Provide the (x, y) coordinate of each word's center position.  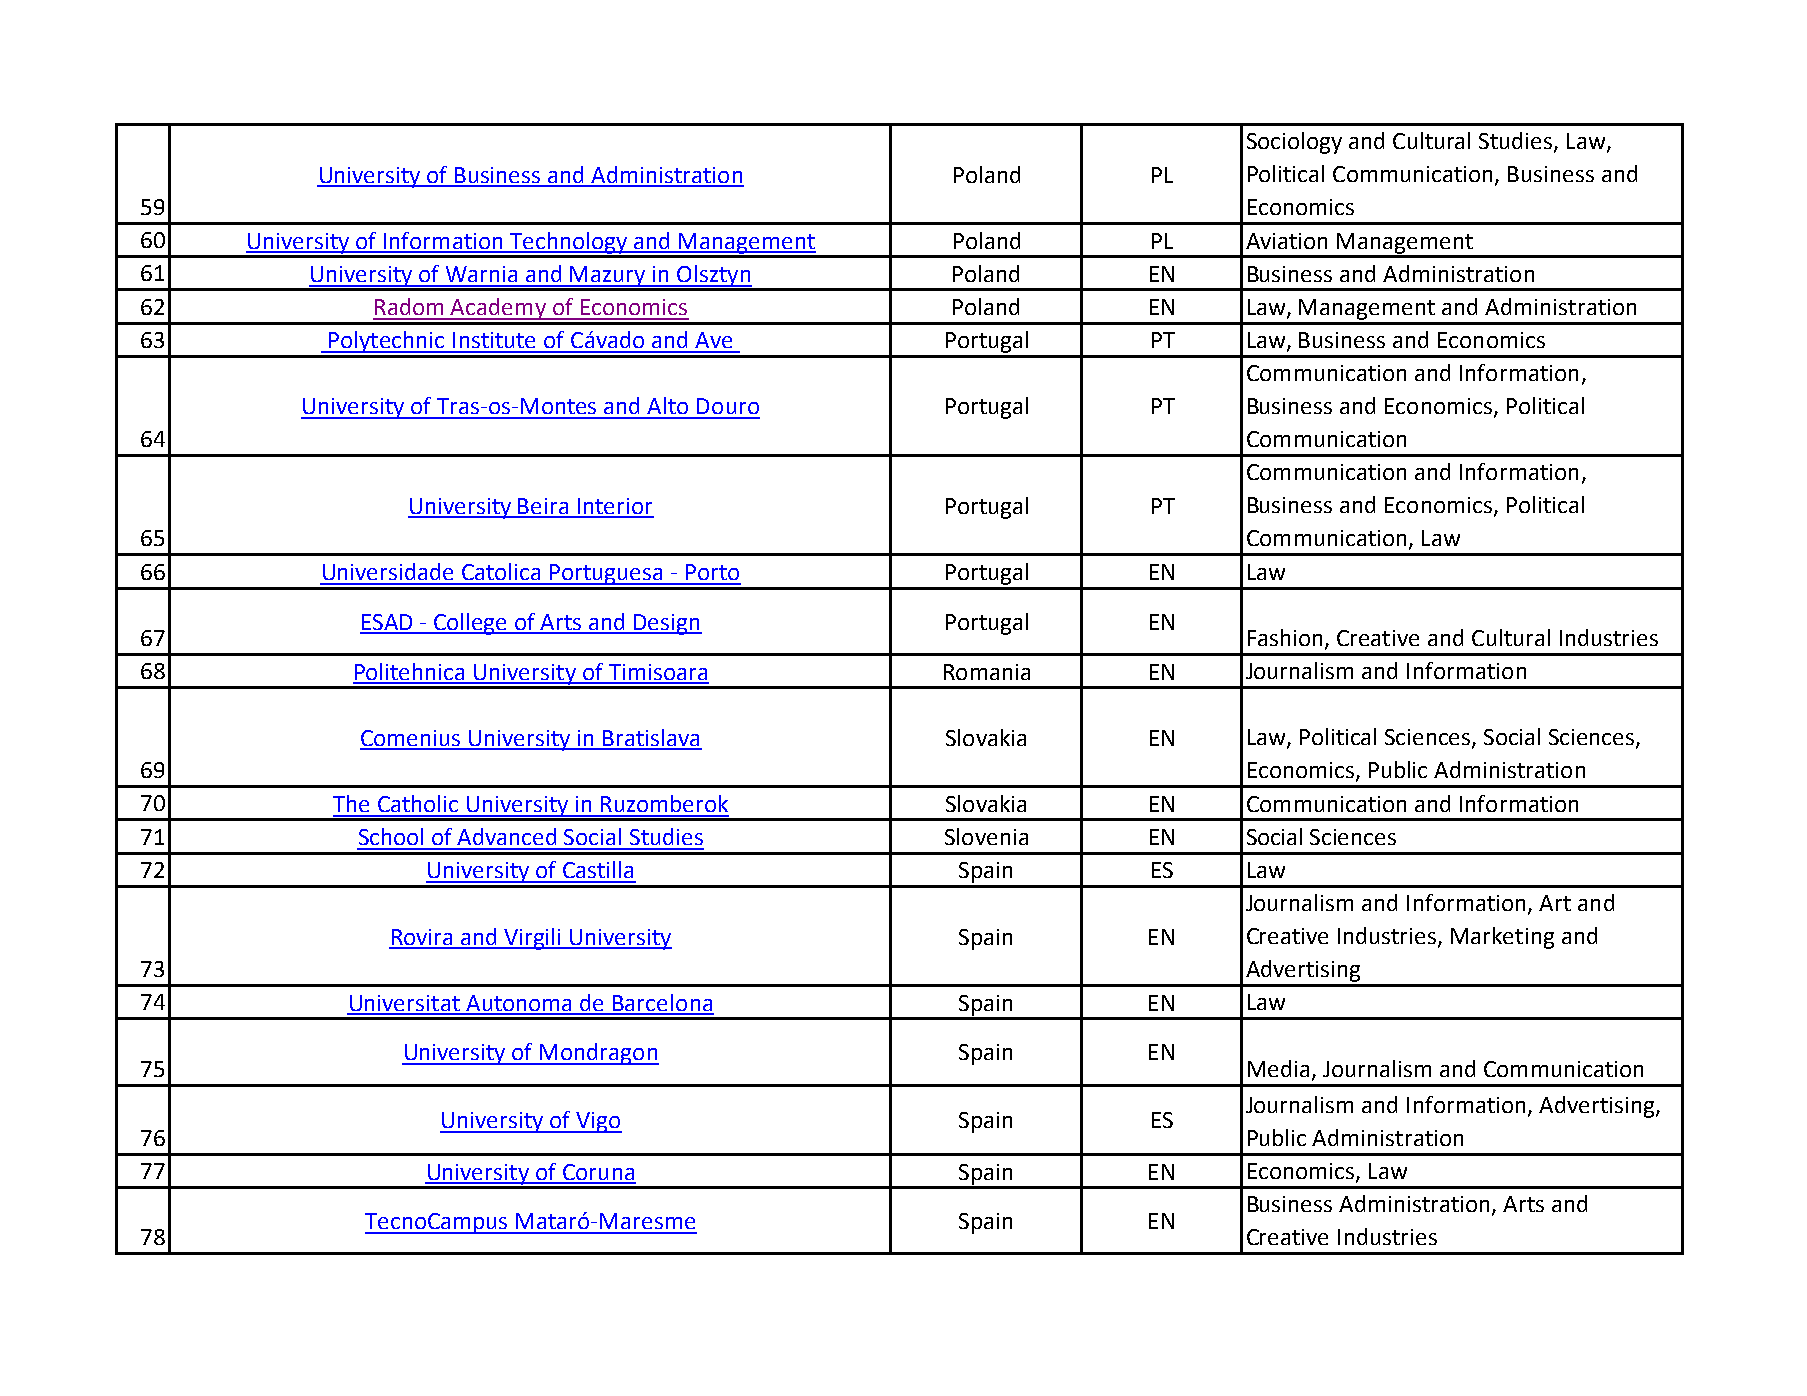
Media (1278, 1068)
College (471, 624)
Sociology (1294, 143)
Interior (615, 507)
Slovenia (986, 836)
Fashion (1285, 637)
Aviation (1286, 241)
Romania (987, 672)
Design (667, 624)
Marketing (1502, 938)
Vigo (598, 1122)
